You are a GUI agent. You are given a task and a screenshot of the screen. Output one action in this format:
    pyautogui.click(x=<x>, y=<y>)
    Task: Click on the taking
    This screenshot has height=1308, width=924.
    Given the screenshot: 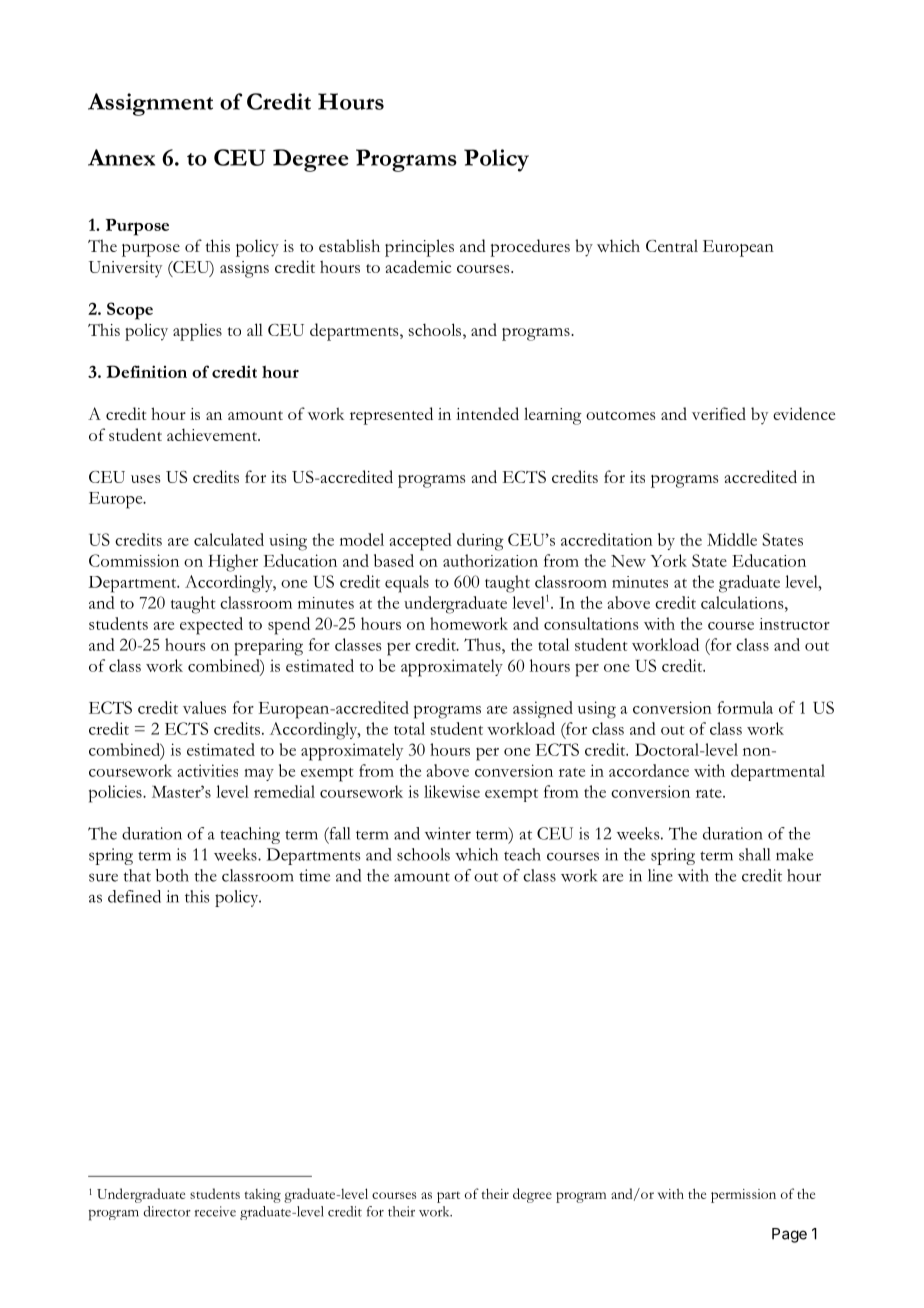 What is the action you would take?
    pyautogui.click(x=262, y=1196)
